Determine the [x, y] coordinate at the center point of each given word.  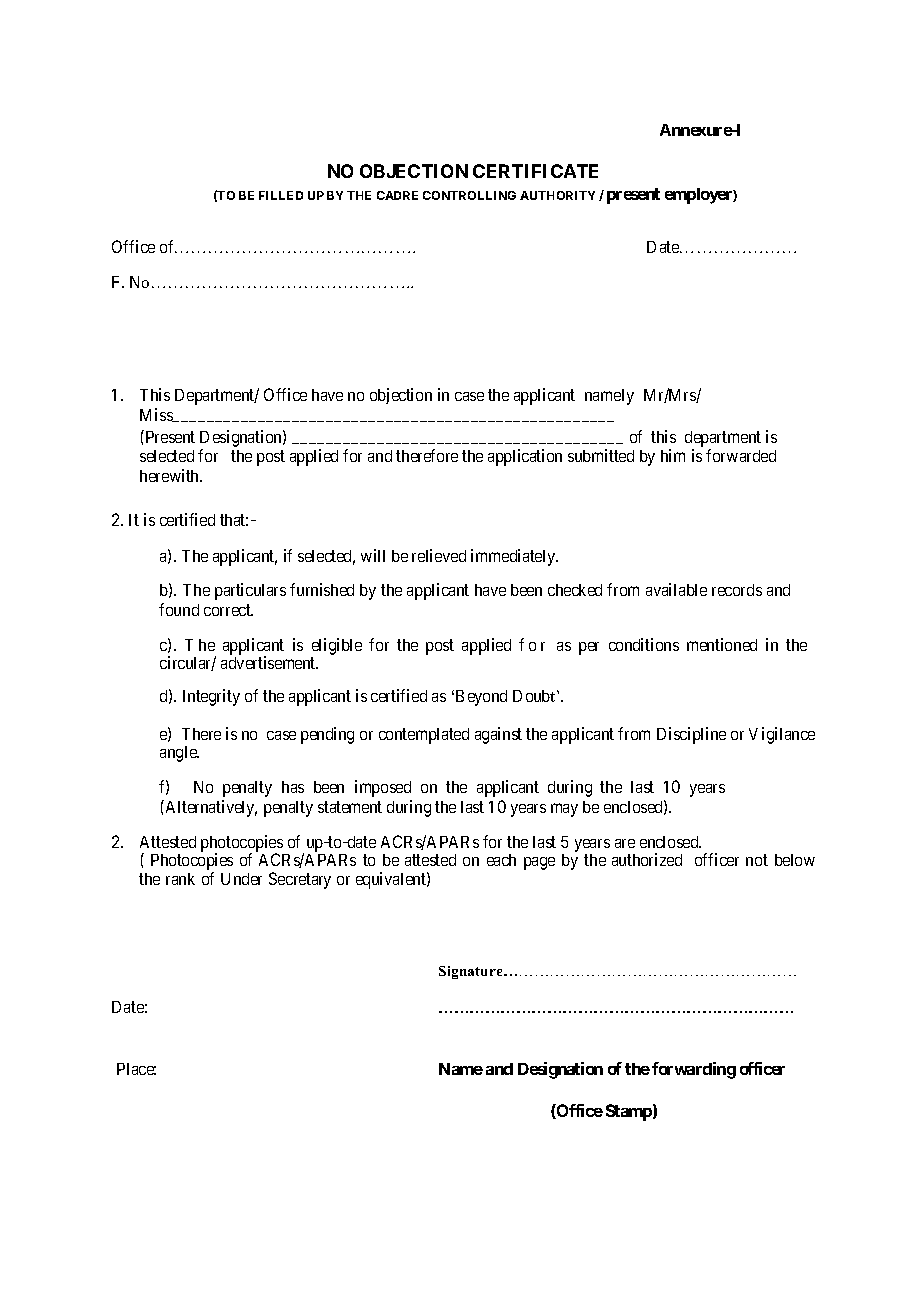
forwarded [741, 455]
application [525, 457]
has [293, 787]
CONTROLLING [469, 195]
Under [241, 879]
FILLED [281, 195]
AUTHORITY [557, 195]
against [498, 735]
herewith [171, 475]
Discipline [691, 735]
